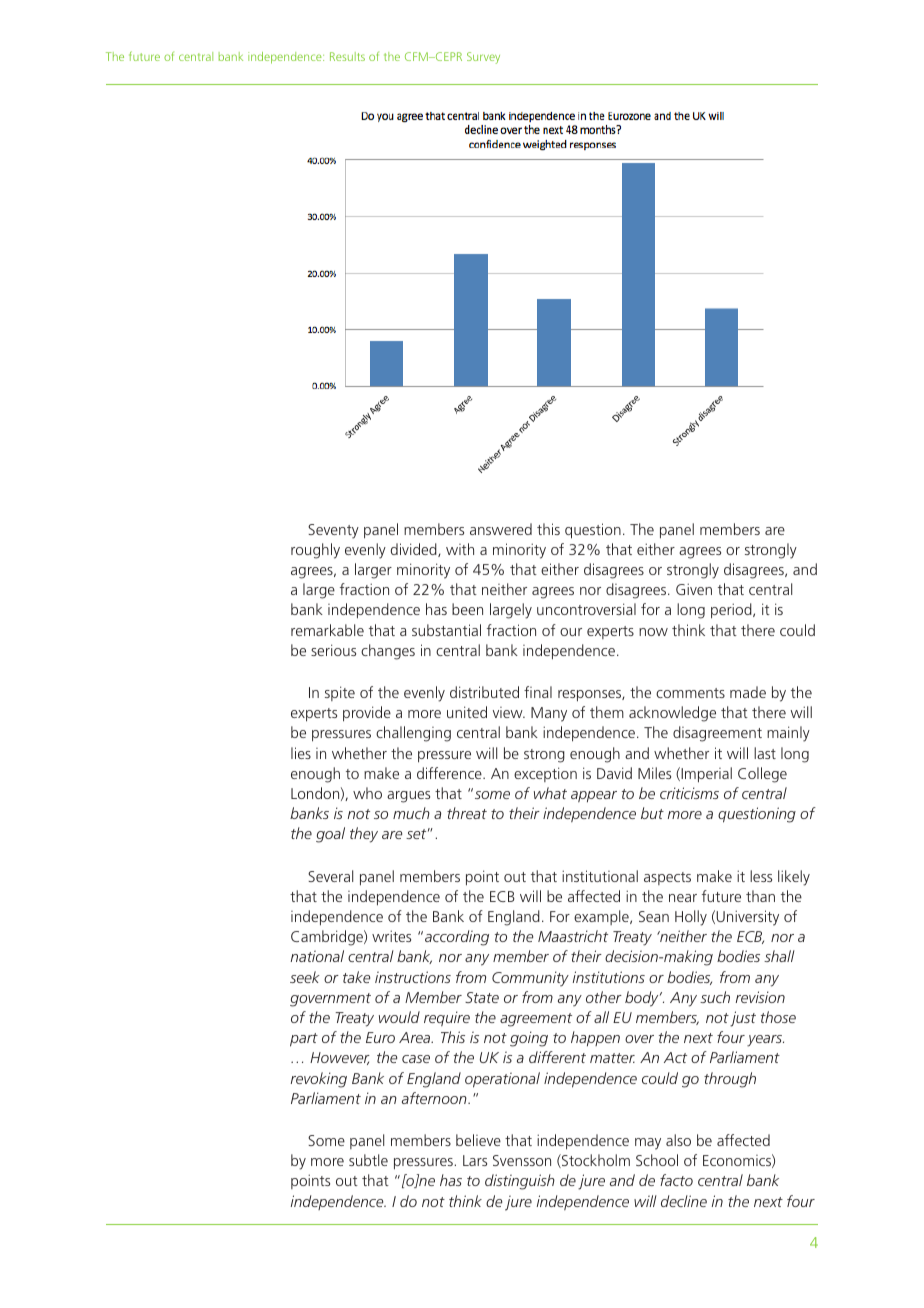 This screenshot has height=1308, width=924. I want to click on final, so click(538, 692).
